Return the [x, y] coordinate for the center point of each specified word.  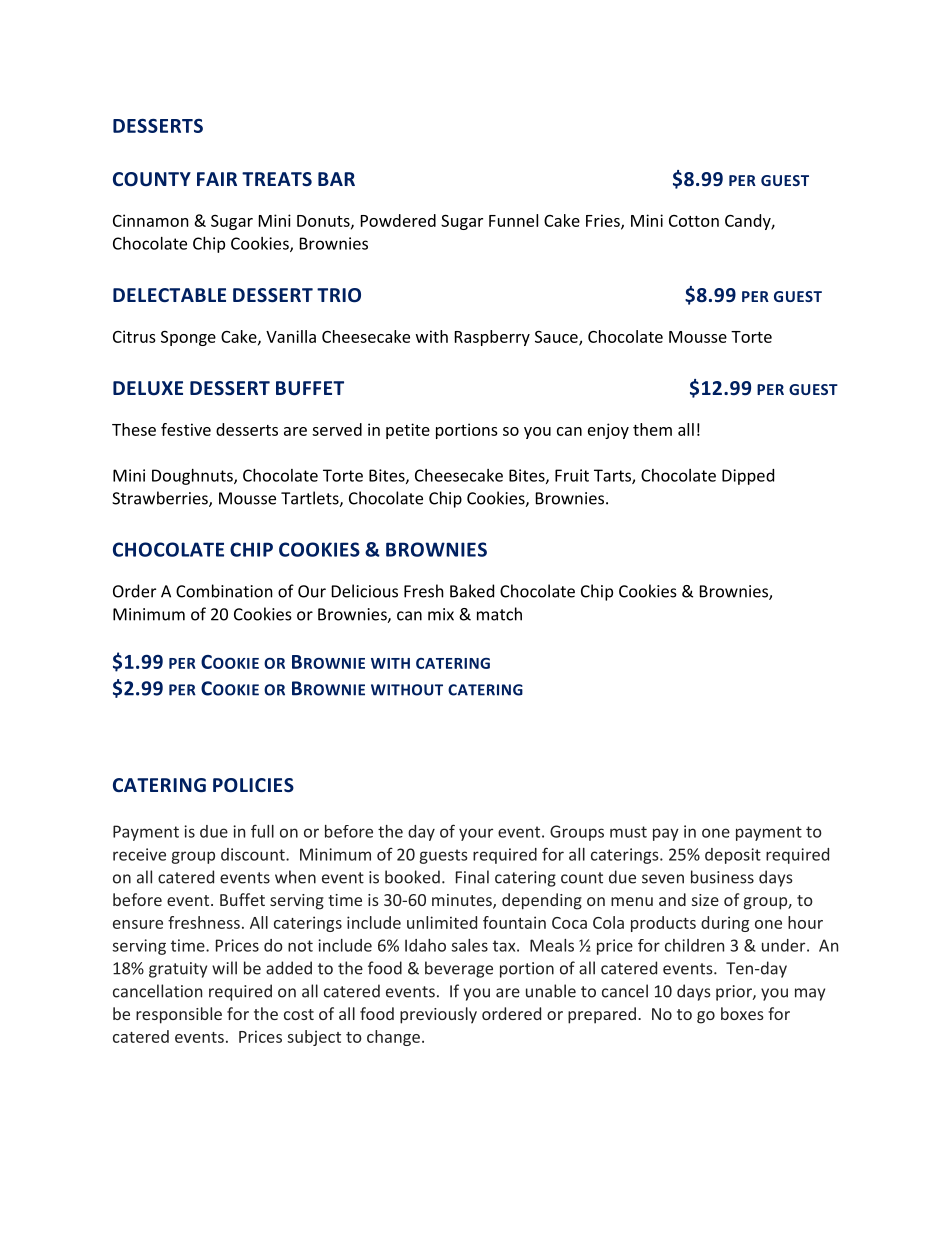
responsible [179, 1015]
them [652, 429]
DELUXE [148, 388]
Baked [472, 591]
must [628, 832]
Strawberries [161, 499]
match [499, 614]
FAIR [217, 179]
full [262, 831]
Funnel [513, 220]
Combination [224, 591]
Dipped [748, 477]
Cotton [694, 221]
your [476, 834]
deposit [733, 856]
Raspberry [492, 338]
